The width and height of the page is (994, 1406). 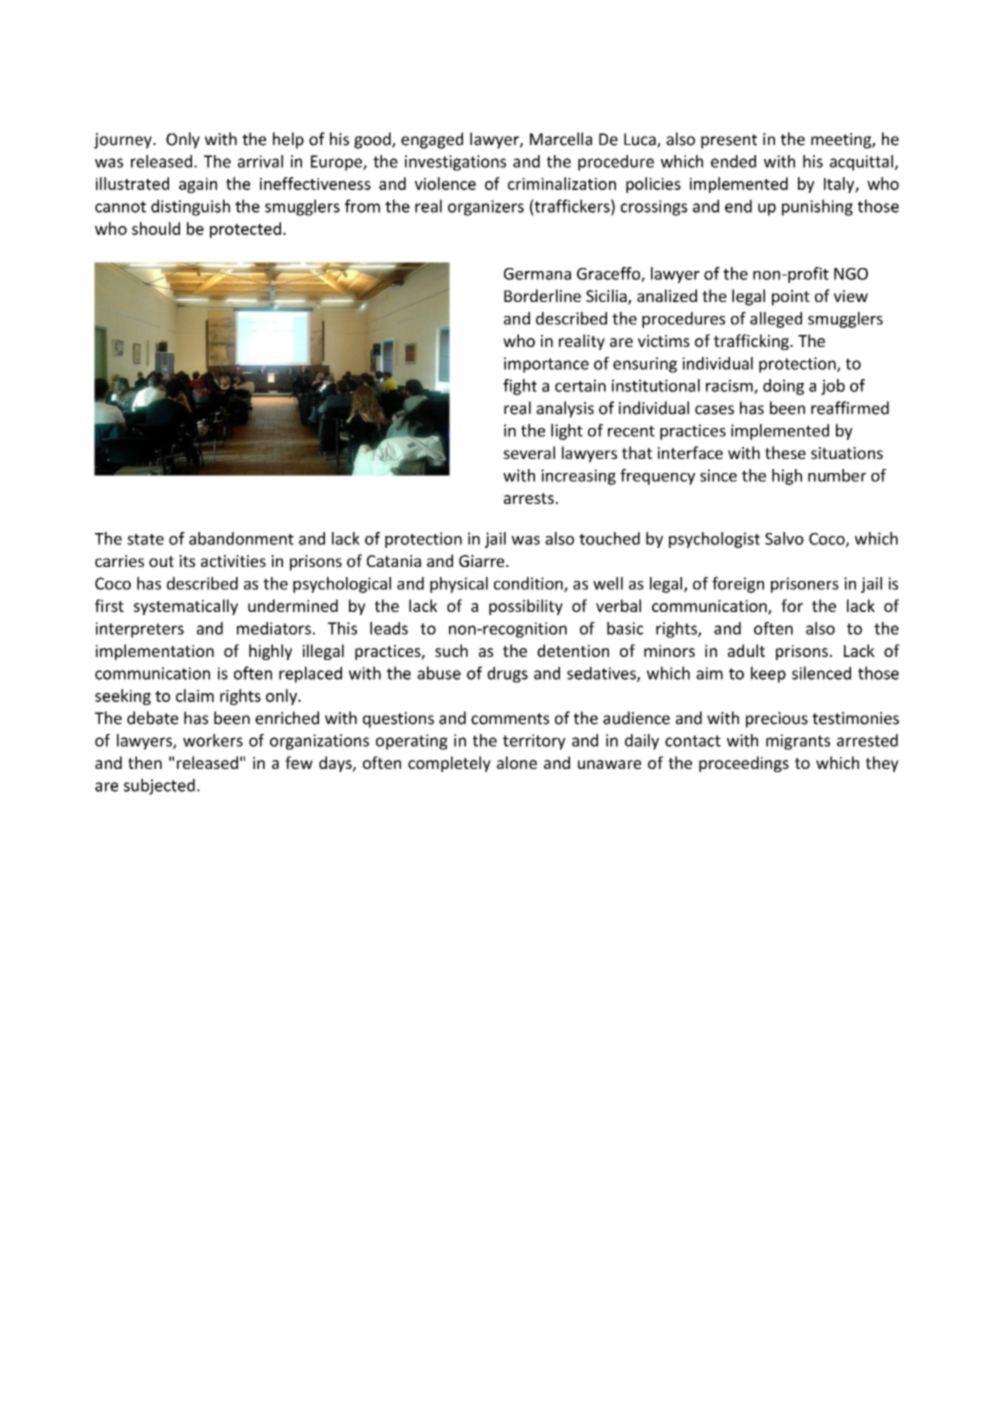 What do you see at coordinates (455, 163) in the page?
I see `investigations` at bounding box center [455, 163].
